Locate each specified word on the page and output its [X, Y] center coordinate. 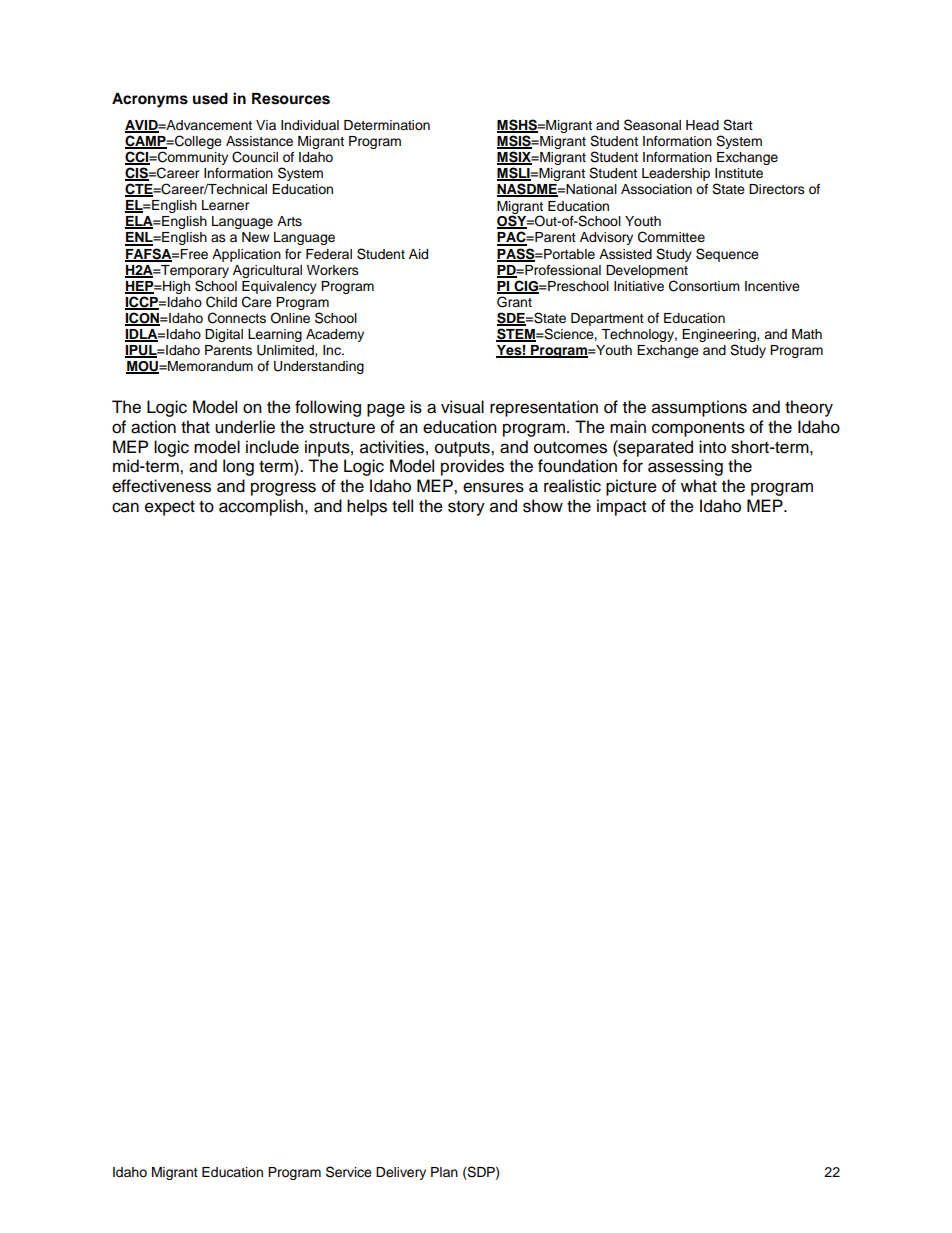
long [238, 467]
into [712, 447]
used [210, 99]
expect [170, 508]
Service [349, 1172]
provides [472, 467]
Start [738, 125]
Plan [444, 1172]
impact [621, 507]
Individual [310, 125]
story [466, 508]
